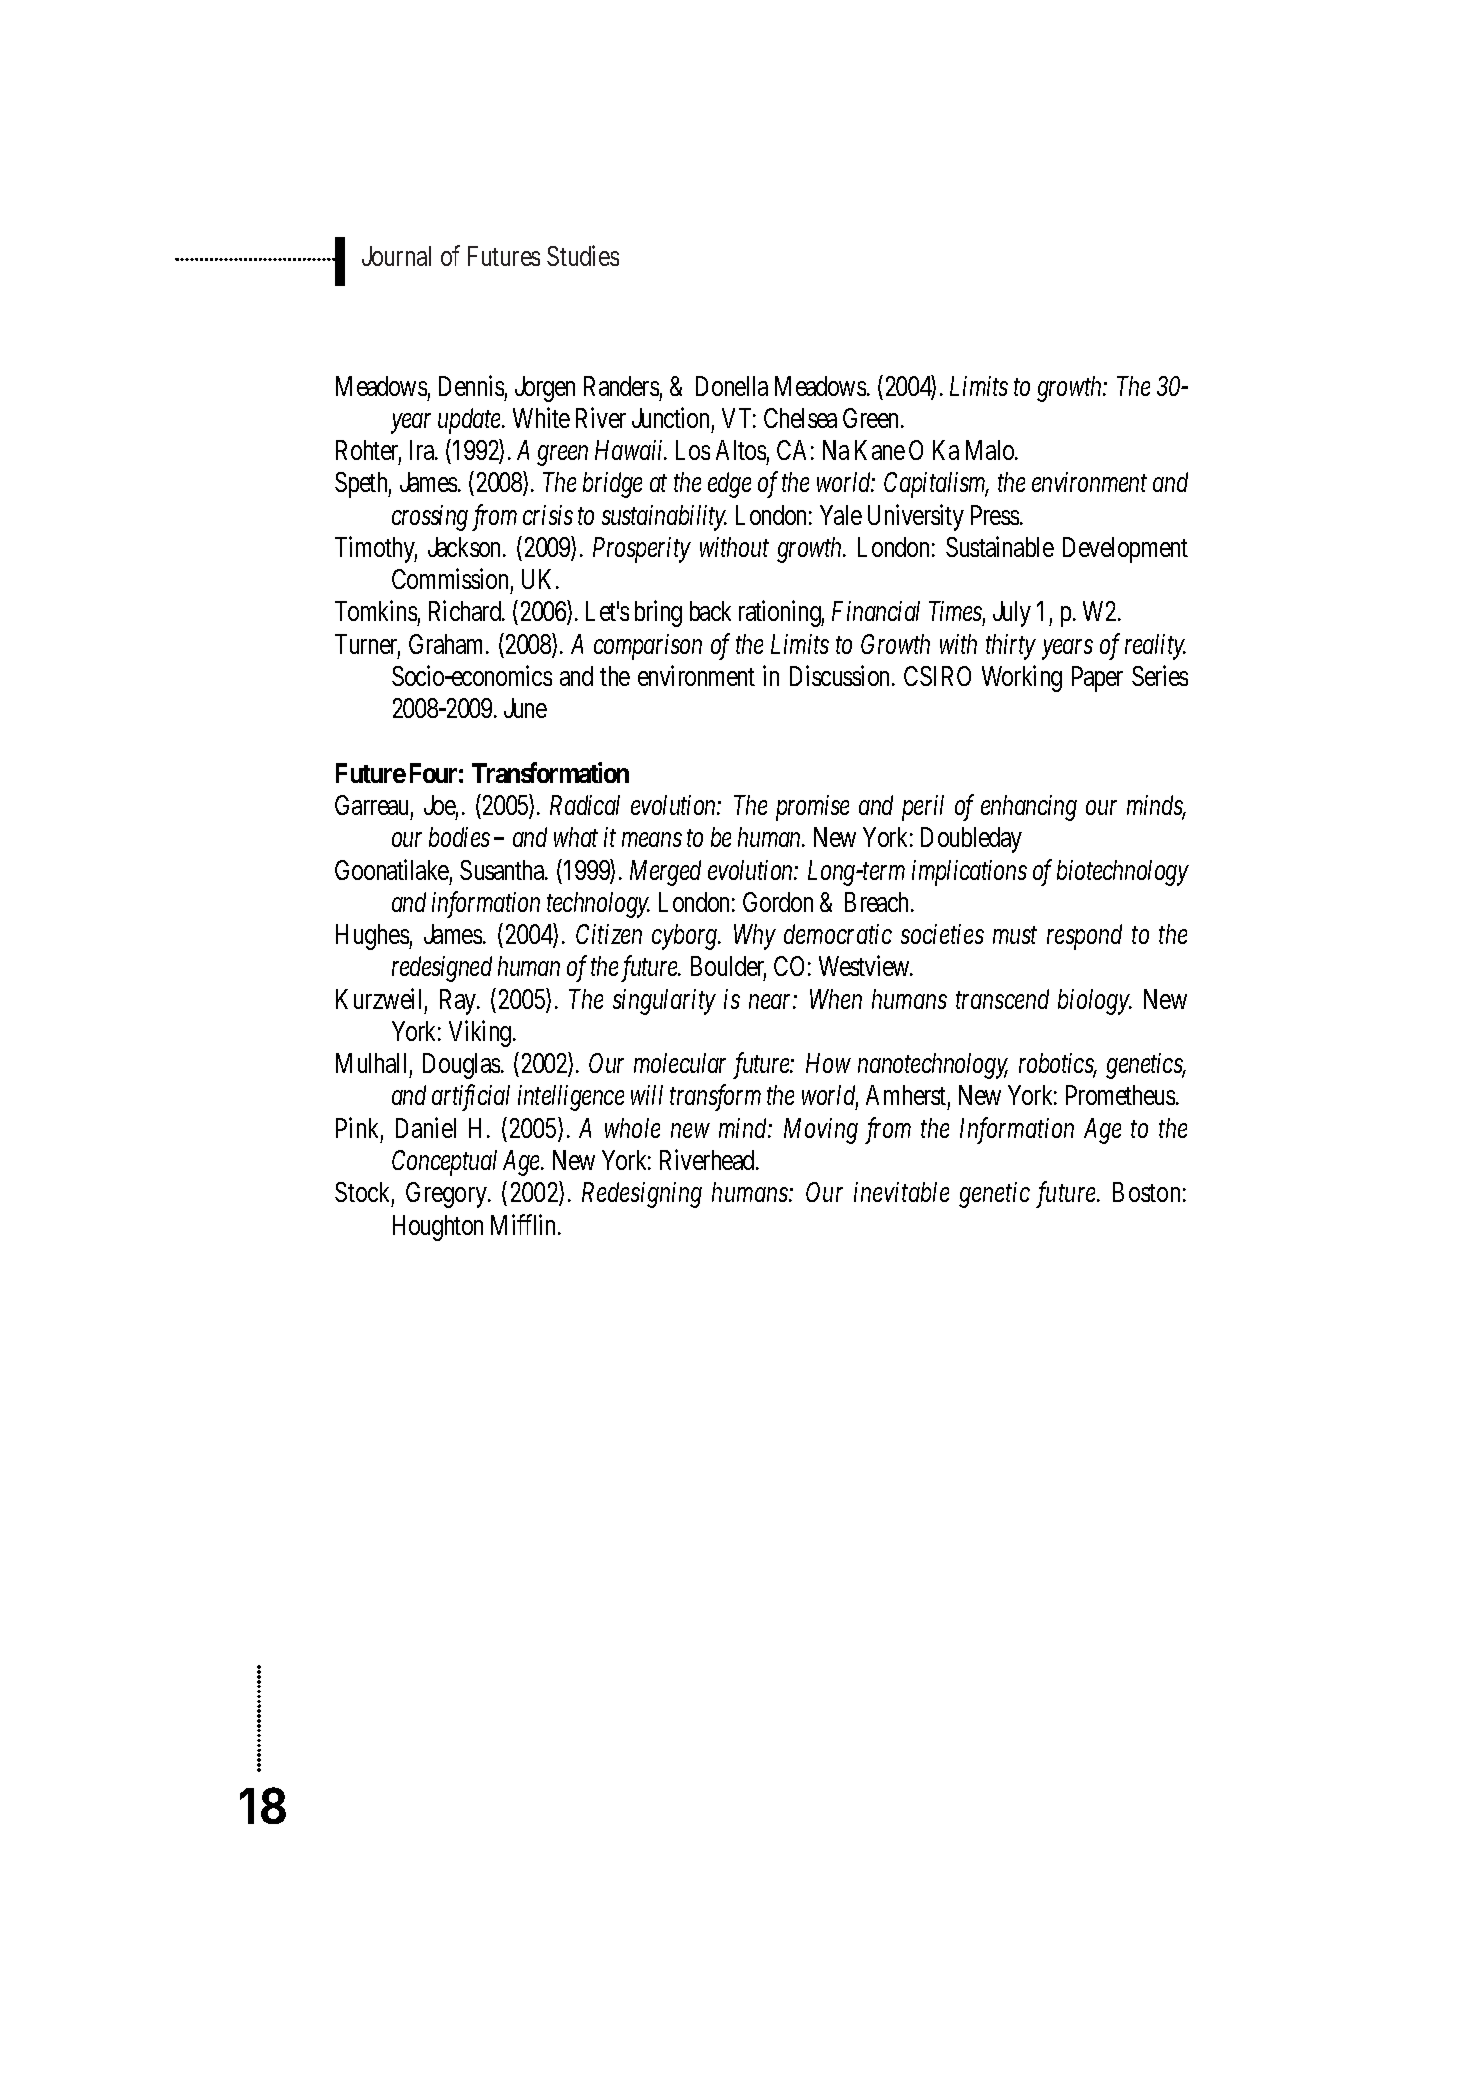 This screenshot has height=2090, width=1477. Describe the element at coordinates (991, 450) in the screenshot. I see `Malo` at that location.
